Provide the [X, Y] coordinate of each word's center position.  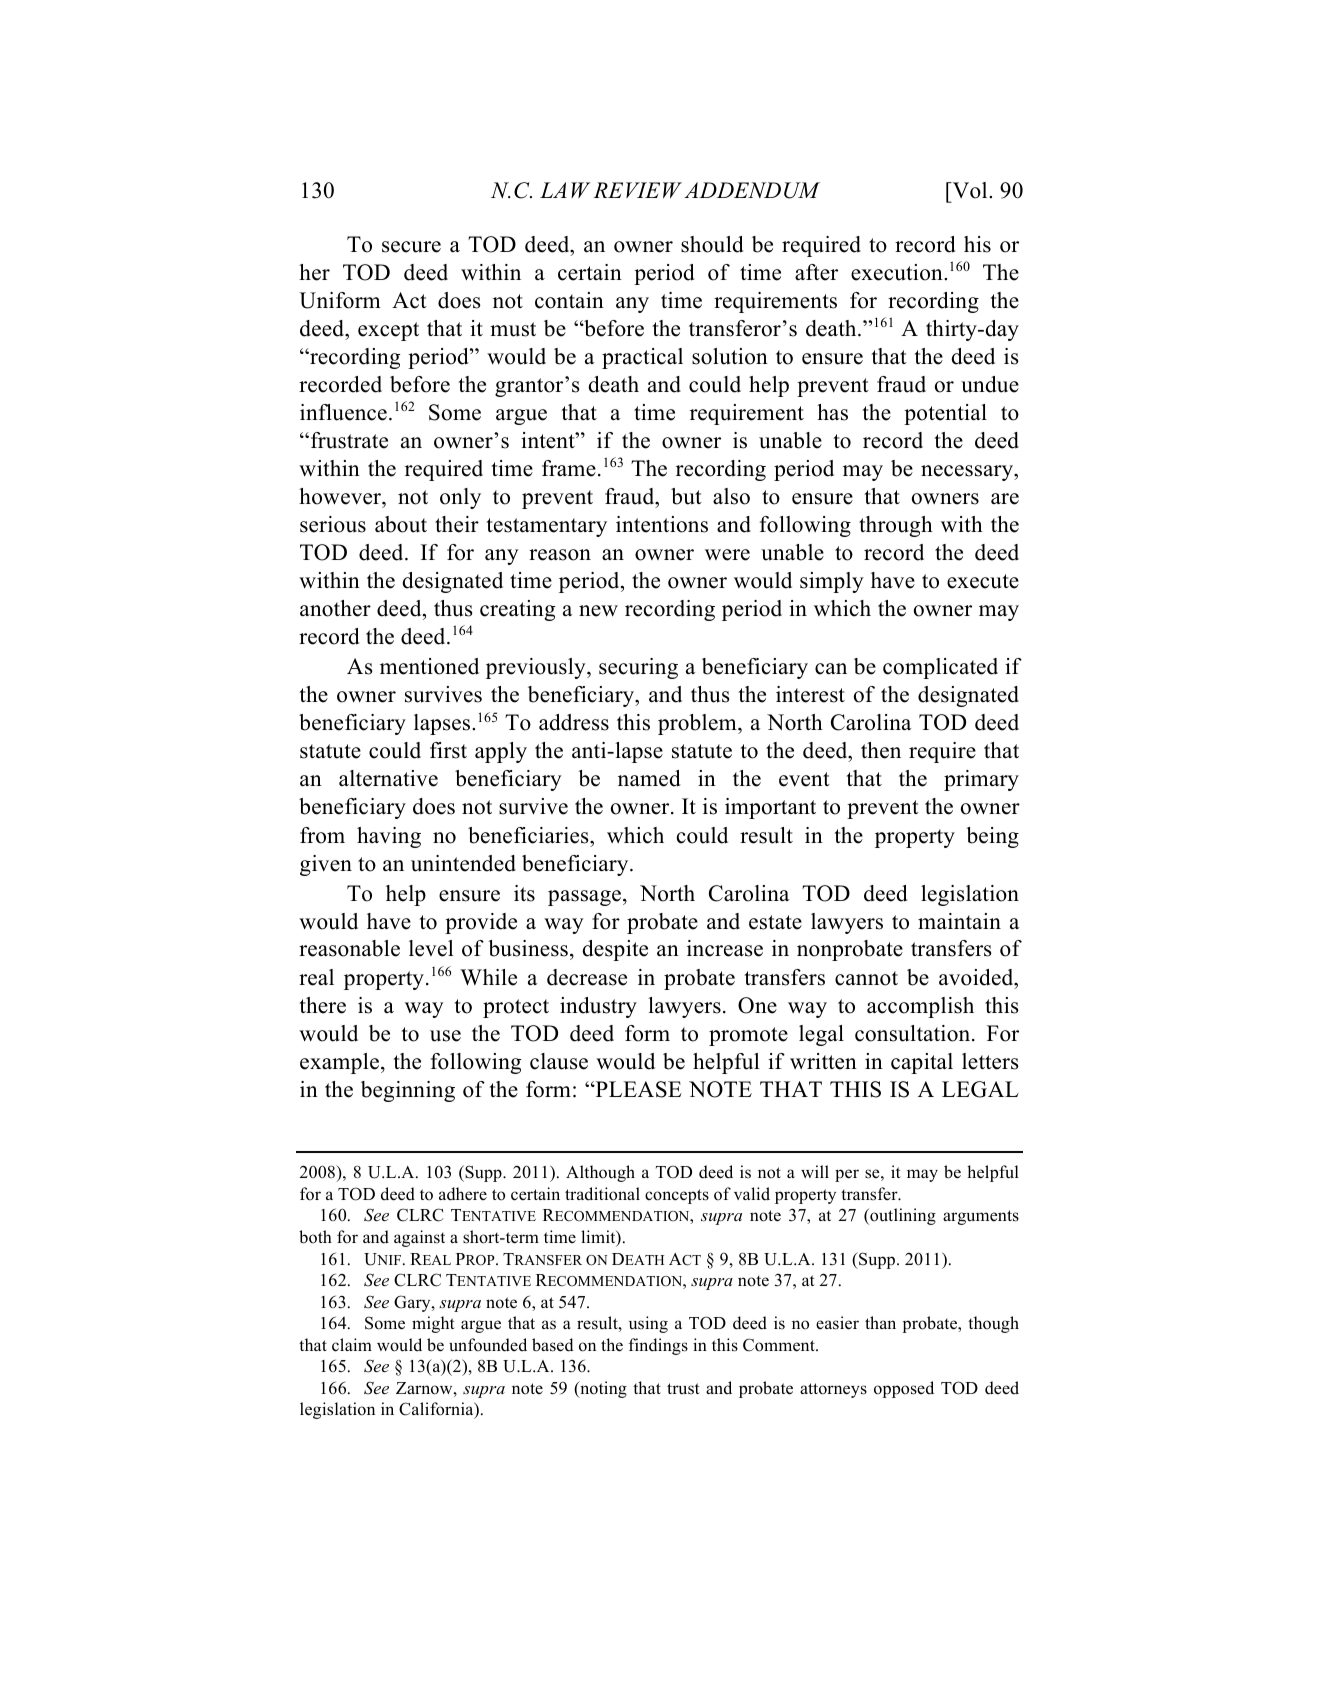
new [598, 611]
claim [352, 1345]
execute [983, 581]
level [431, 948]
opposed [904, 1389]
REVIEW [637, 190]
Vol [970, 190]
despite [615, 950]
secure [411, 247]
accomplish [920, 1007]
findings [658, 1346]
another [335, 608]
